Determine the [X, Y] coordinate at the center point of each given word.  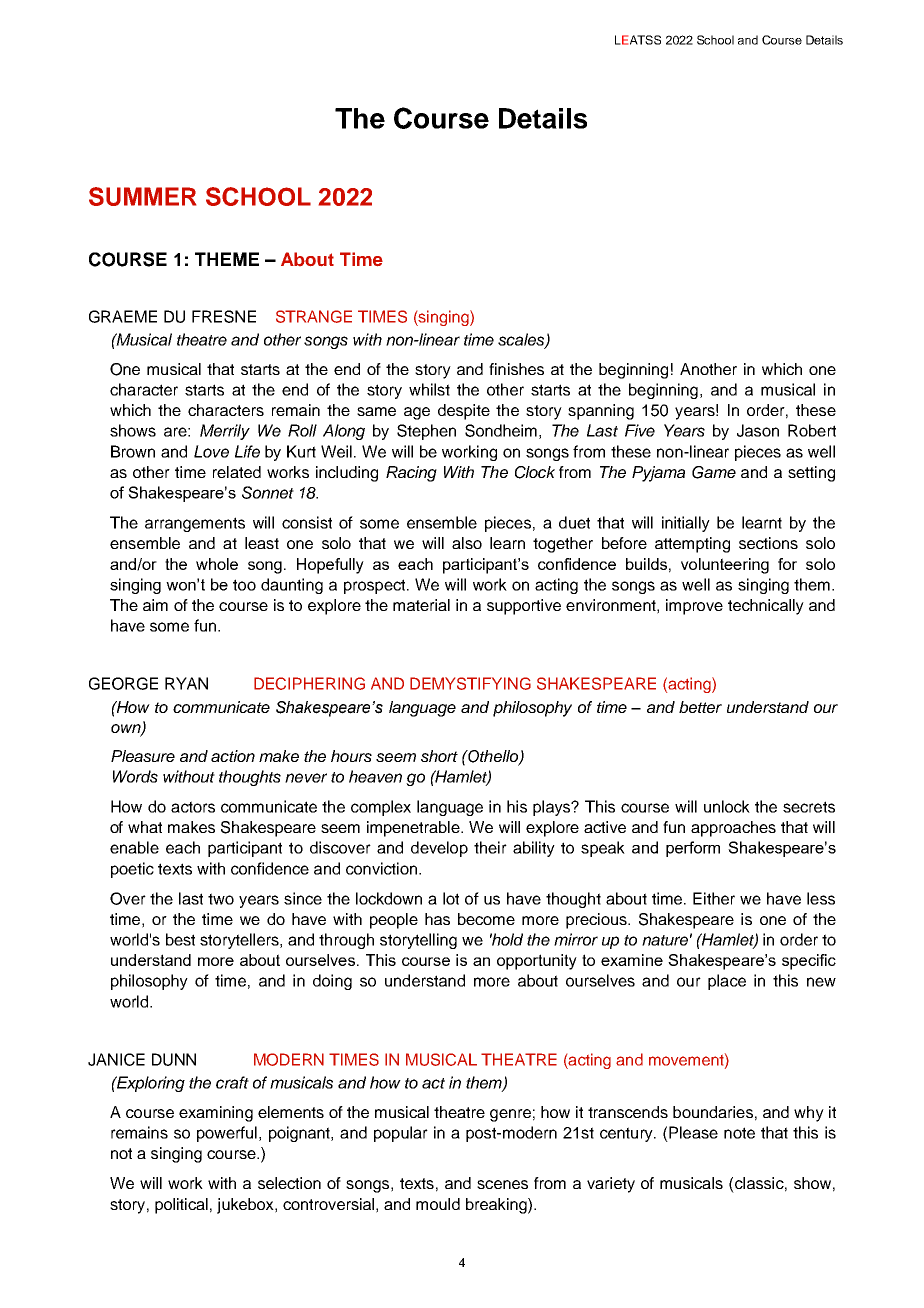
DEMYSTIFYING [470, 683]
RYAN [186, 683]
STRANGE [314, 316]
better [700, 707]
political [181, 1206]
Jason [758, 430]
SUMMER [142, 196]
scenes [502, 1184]
